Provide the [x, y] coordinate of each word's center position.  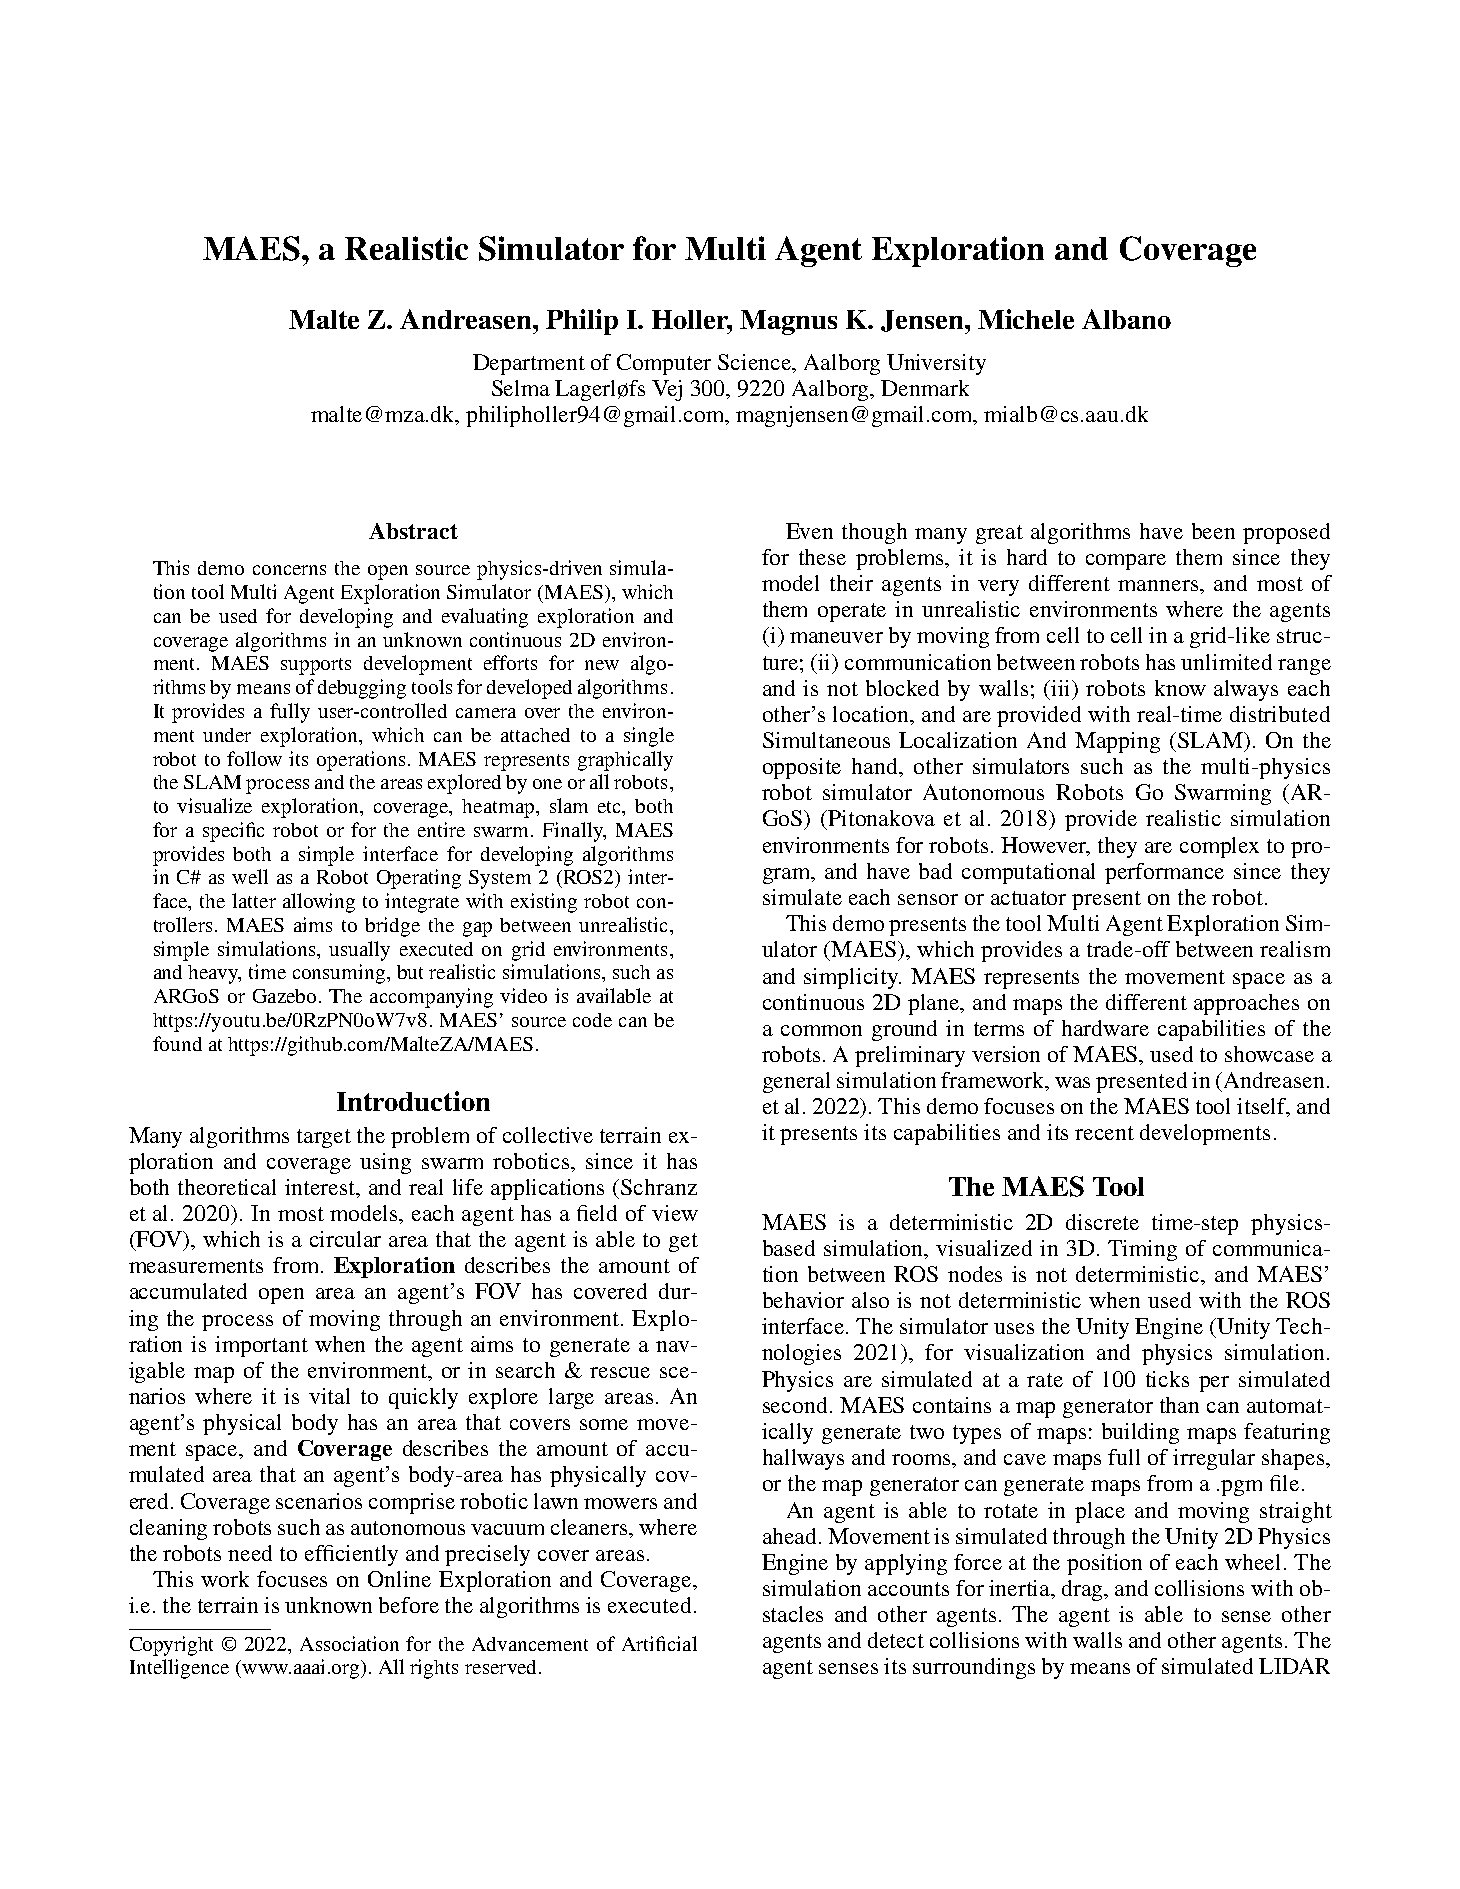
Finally [574, 832]
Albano [1126, 319]
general [796, 1082]
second [795, 1405]
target [324, 1138]
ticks [1167, 1379]
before [409, 1605]
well [250, 876]
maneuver [836, 637]
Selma [521, 388]
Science [756, 362]
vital [329, 1396]
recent [1104, 1133]
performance [1164, 873]
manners [1159, 585]
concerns [289, 570]
